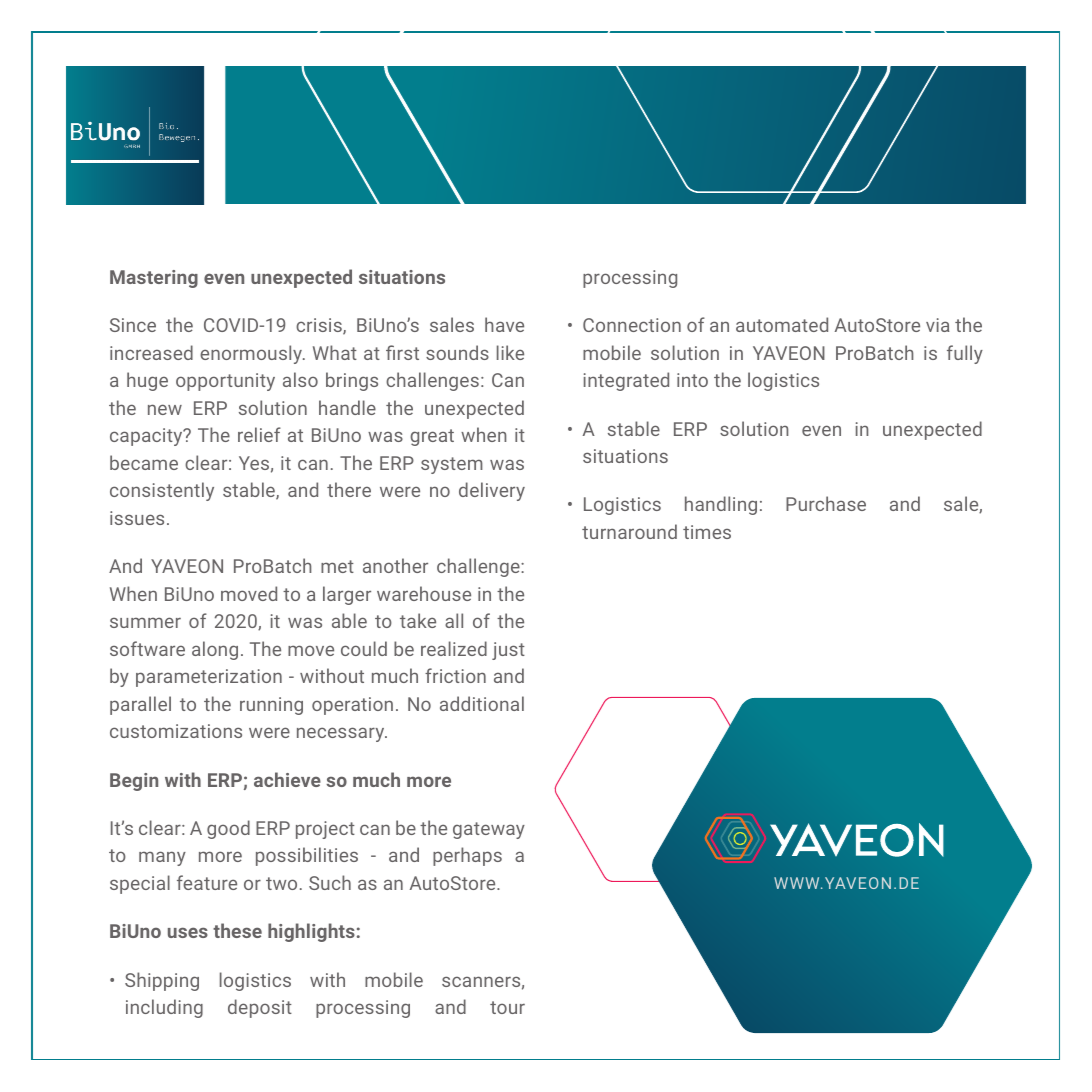 The image size is (1092, 1092). What do you see at coordinates (467, 856) in the image?
I see `perhaps` at bounding box center [467, 856].
